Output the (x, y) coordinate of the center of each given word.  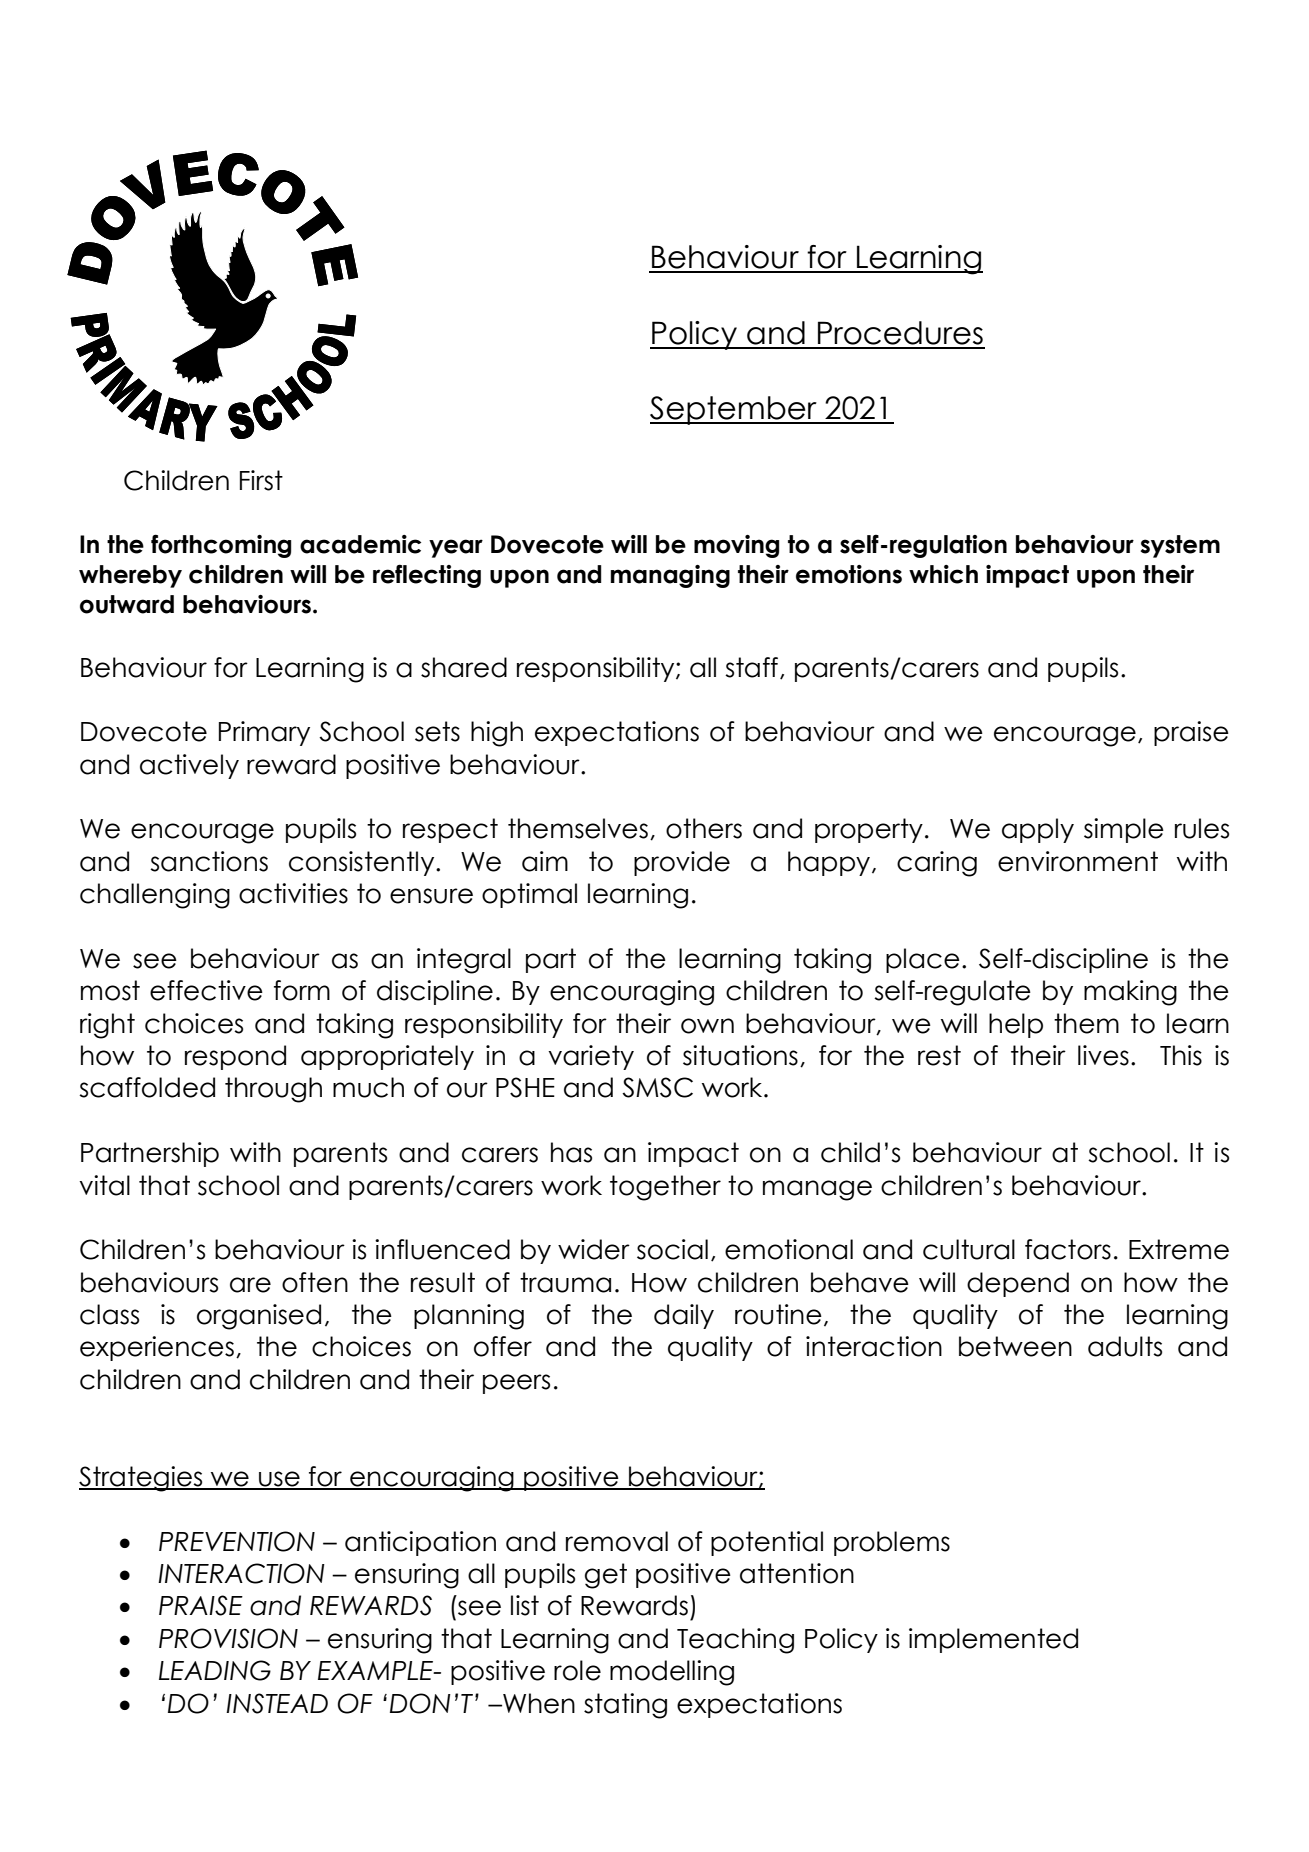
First (261, 480)
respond (235, 1057)
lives (1103, 1055)
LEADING (215, 1670)
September (734, 410)
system (1180, 546)
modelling (672, 1673)
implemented (993, 1640)
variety (591, 1057)
